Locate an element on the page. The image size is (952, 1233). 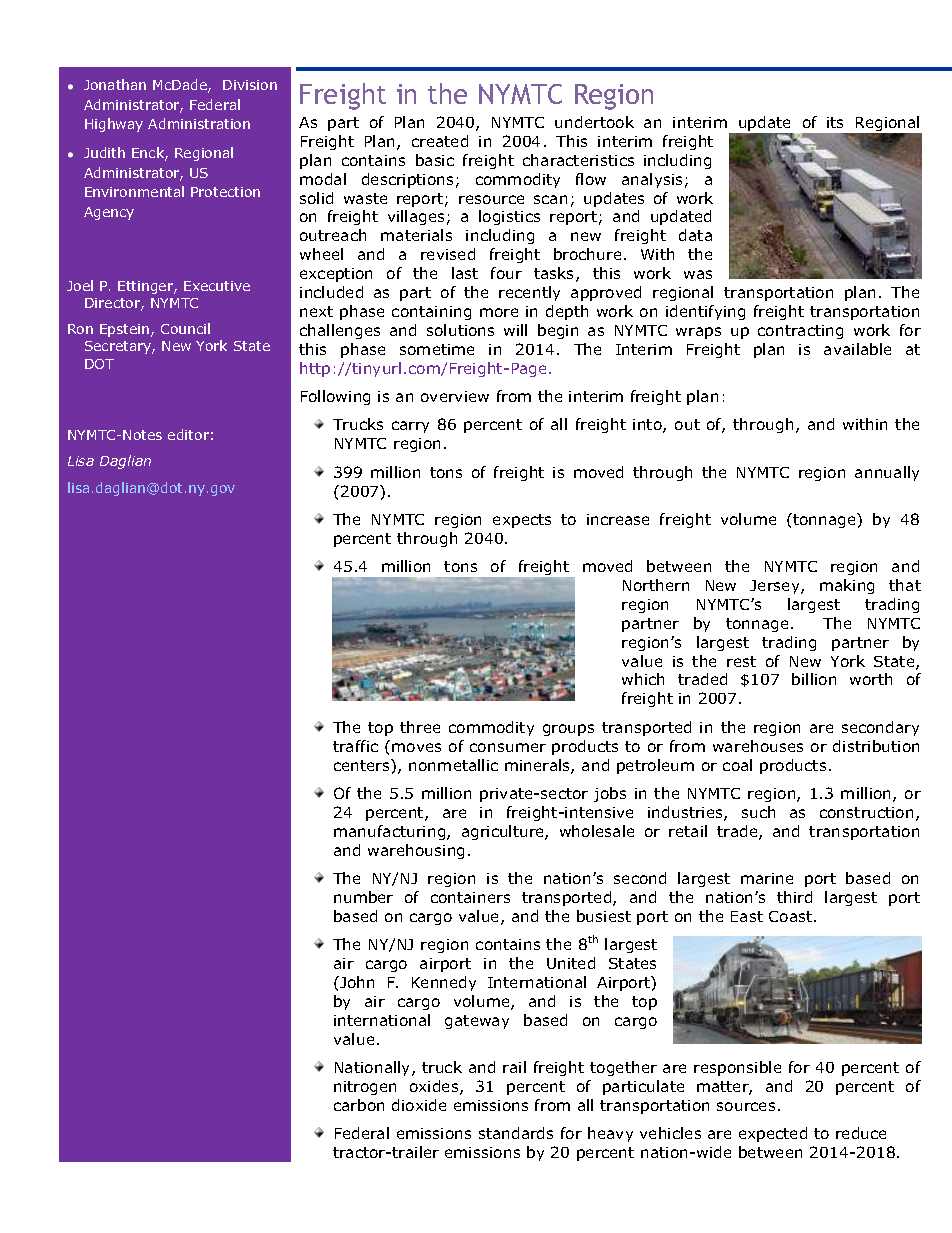
Administration is located at coordinates (199, 123).
